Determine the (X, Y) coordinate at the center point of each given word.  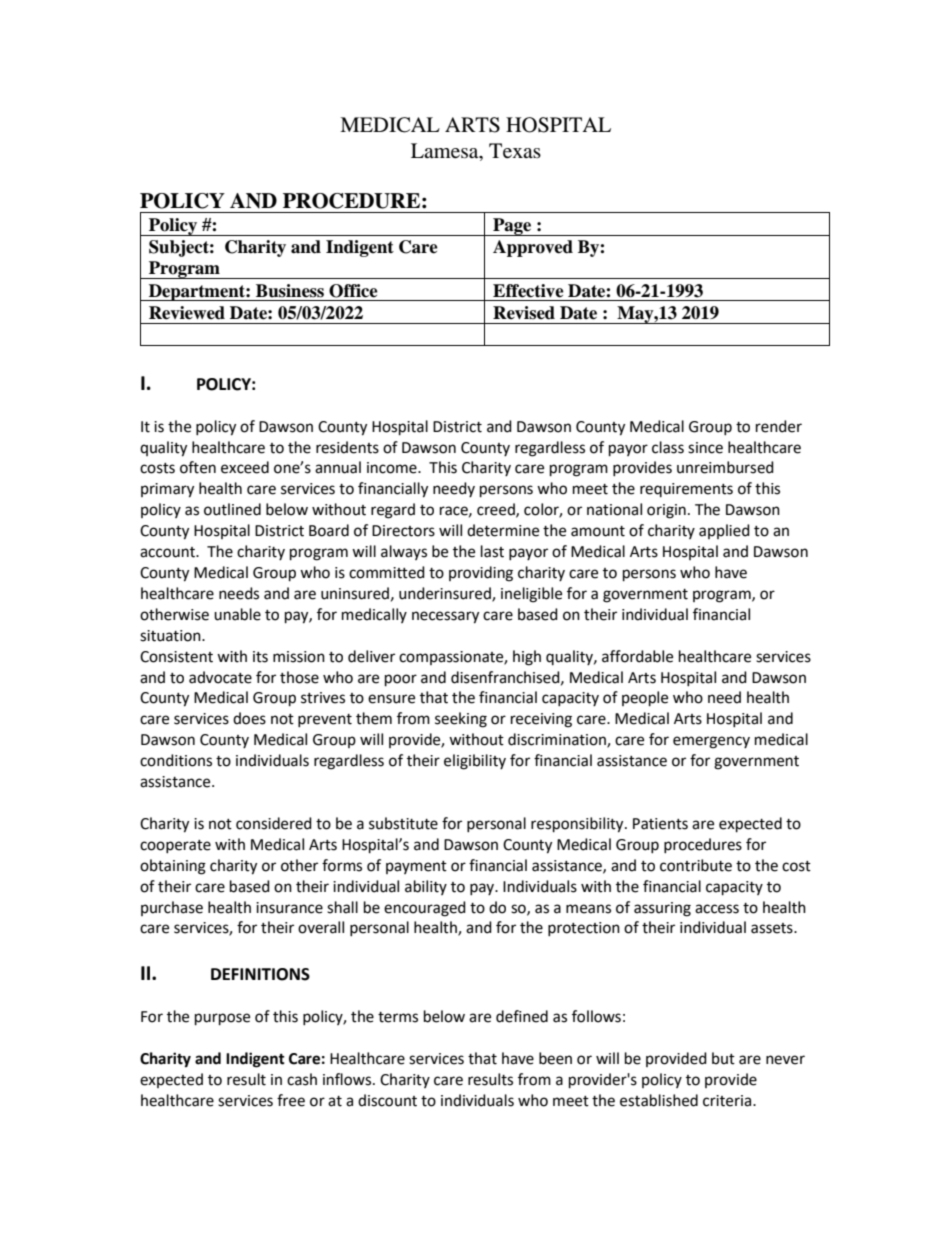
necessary (445, 617)
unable (237, 614)
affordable (637, 656)
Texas (515, 151)
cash (302, 1079)
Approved (533, 248)
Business (290, 291)
